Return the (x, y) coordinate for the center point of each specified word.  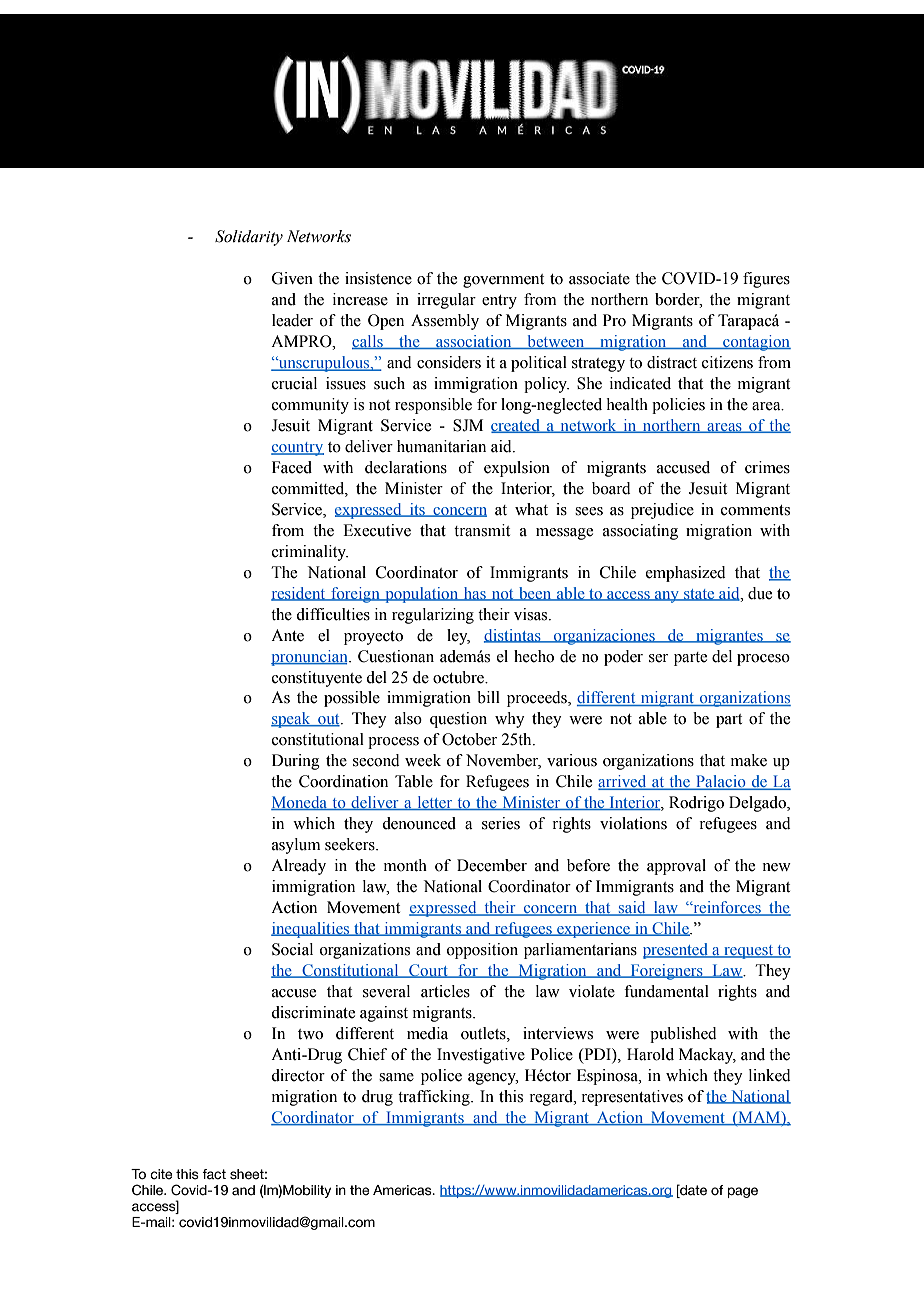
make (749, 760)
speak (292, 720)
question (458, 720)
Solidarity (249, 238)
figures (766, 280)
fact (214, 1174)
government (503, 281)
